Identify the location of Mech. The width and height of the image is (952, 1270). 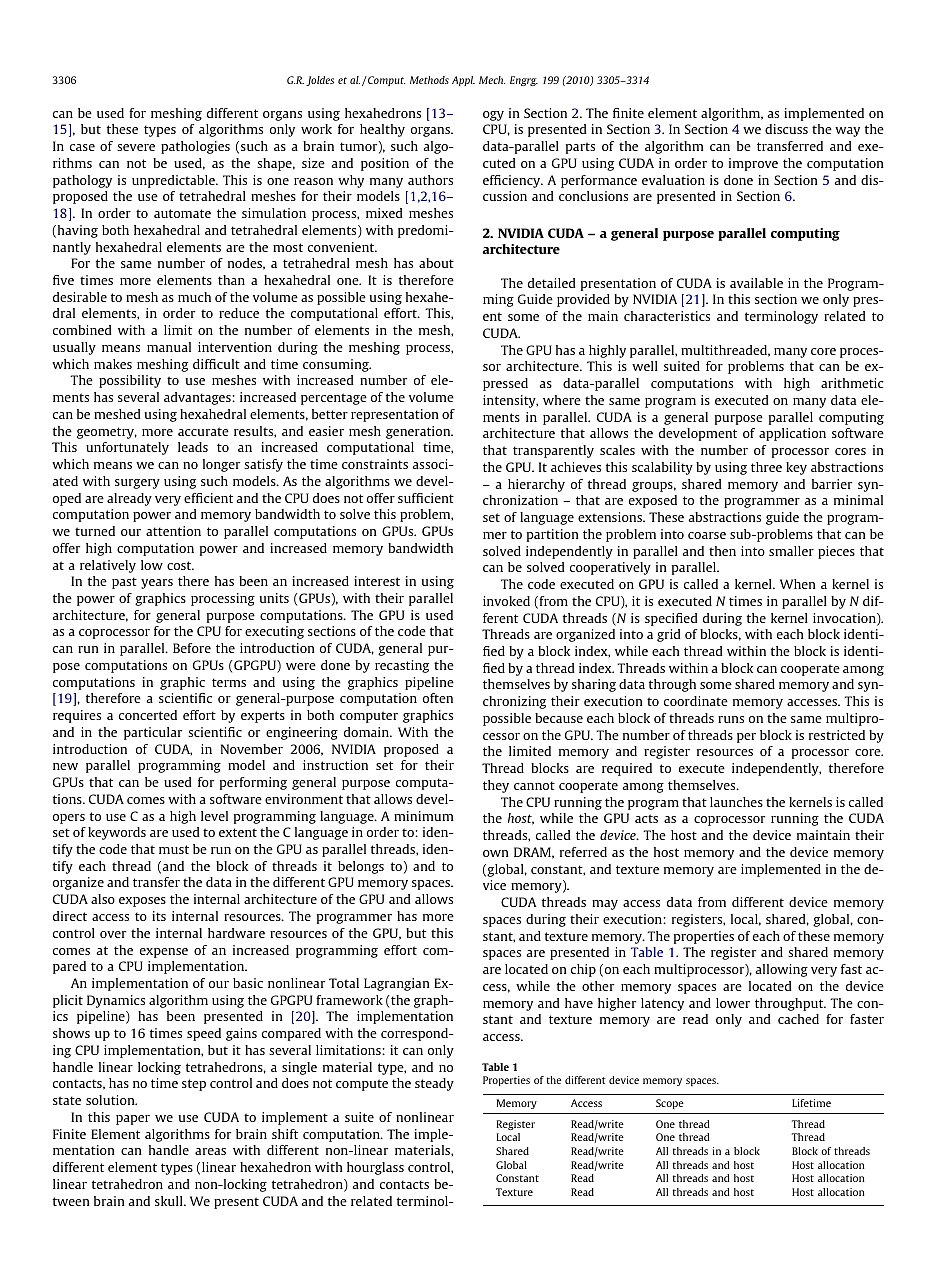
(492, 80).
